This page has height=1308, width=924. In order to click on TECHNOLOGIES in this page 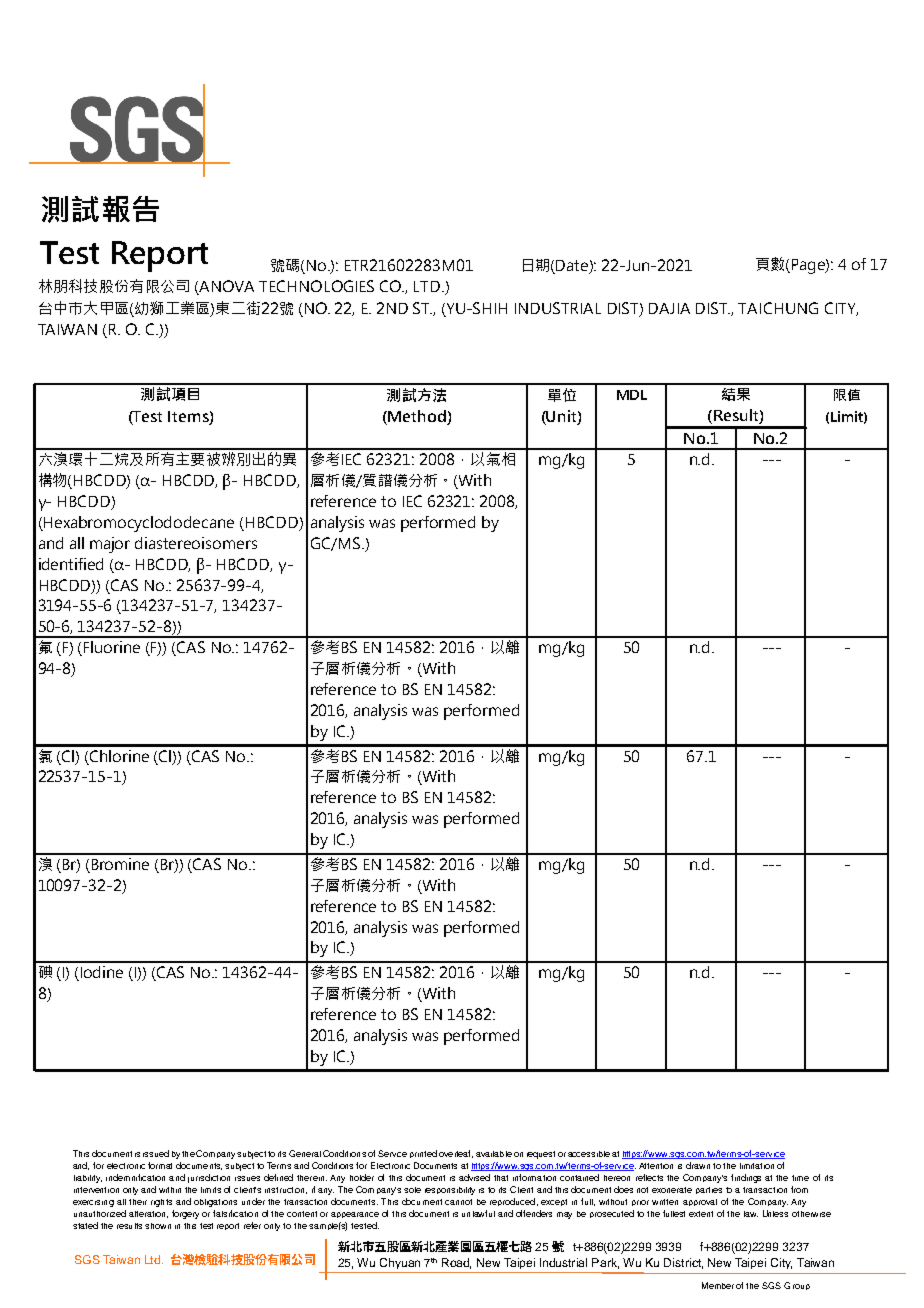, I will do `click(316, 286)`.
